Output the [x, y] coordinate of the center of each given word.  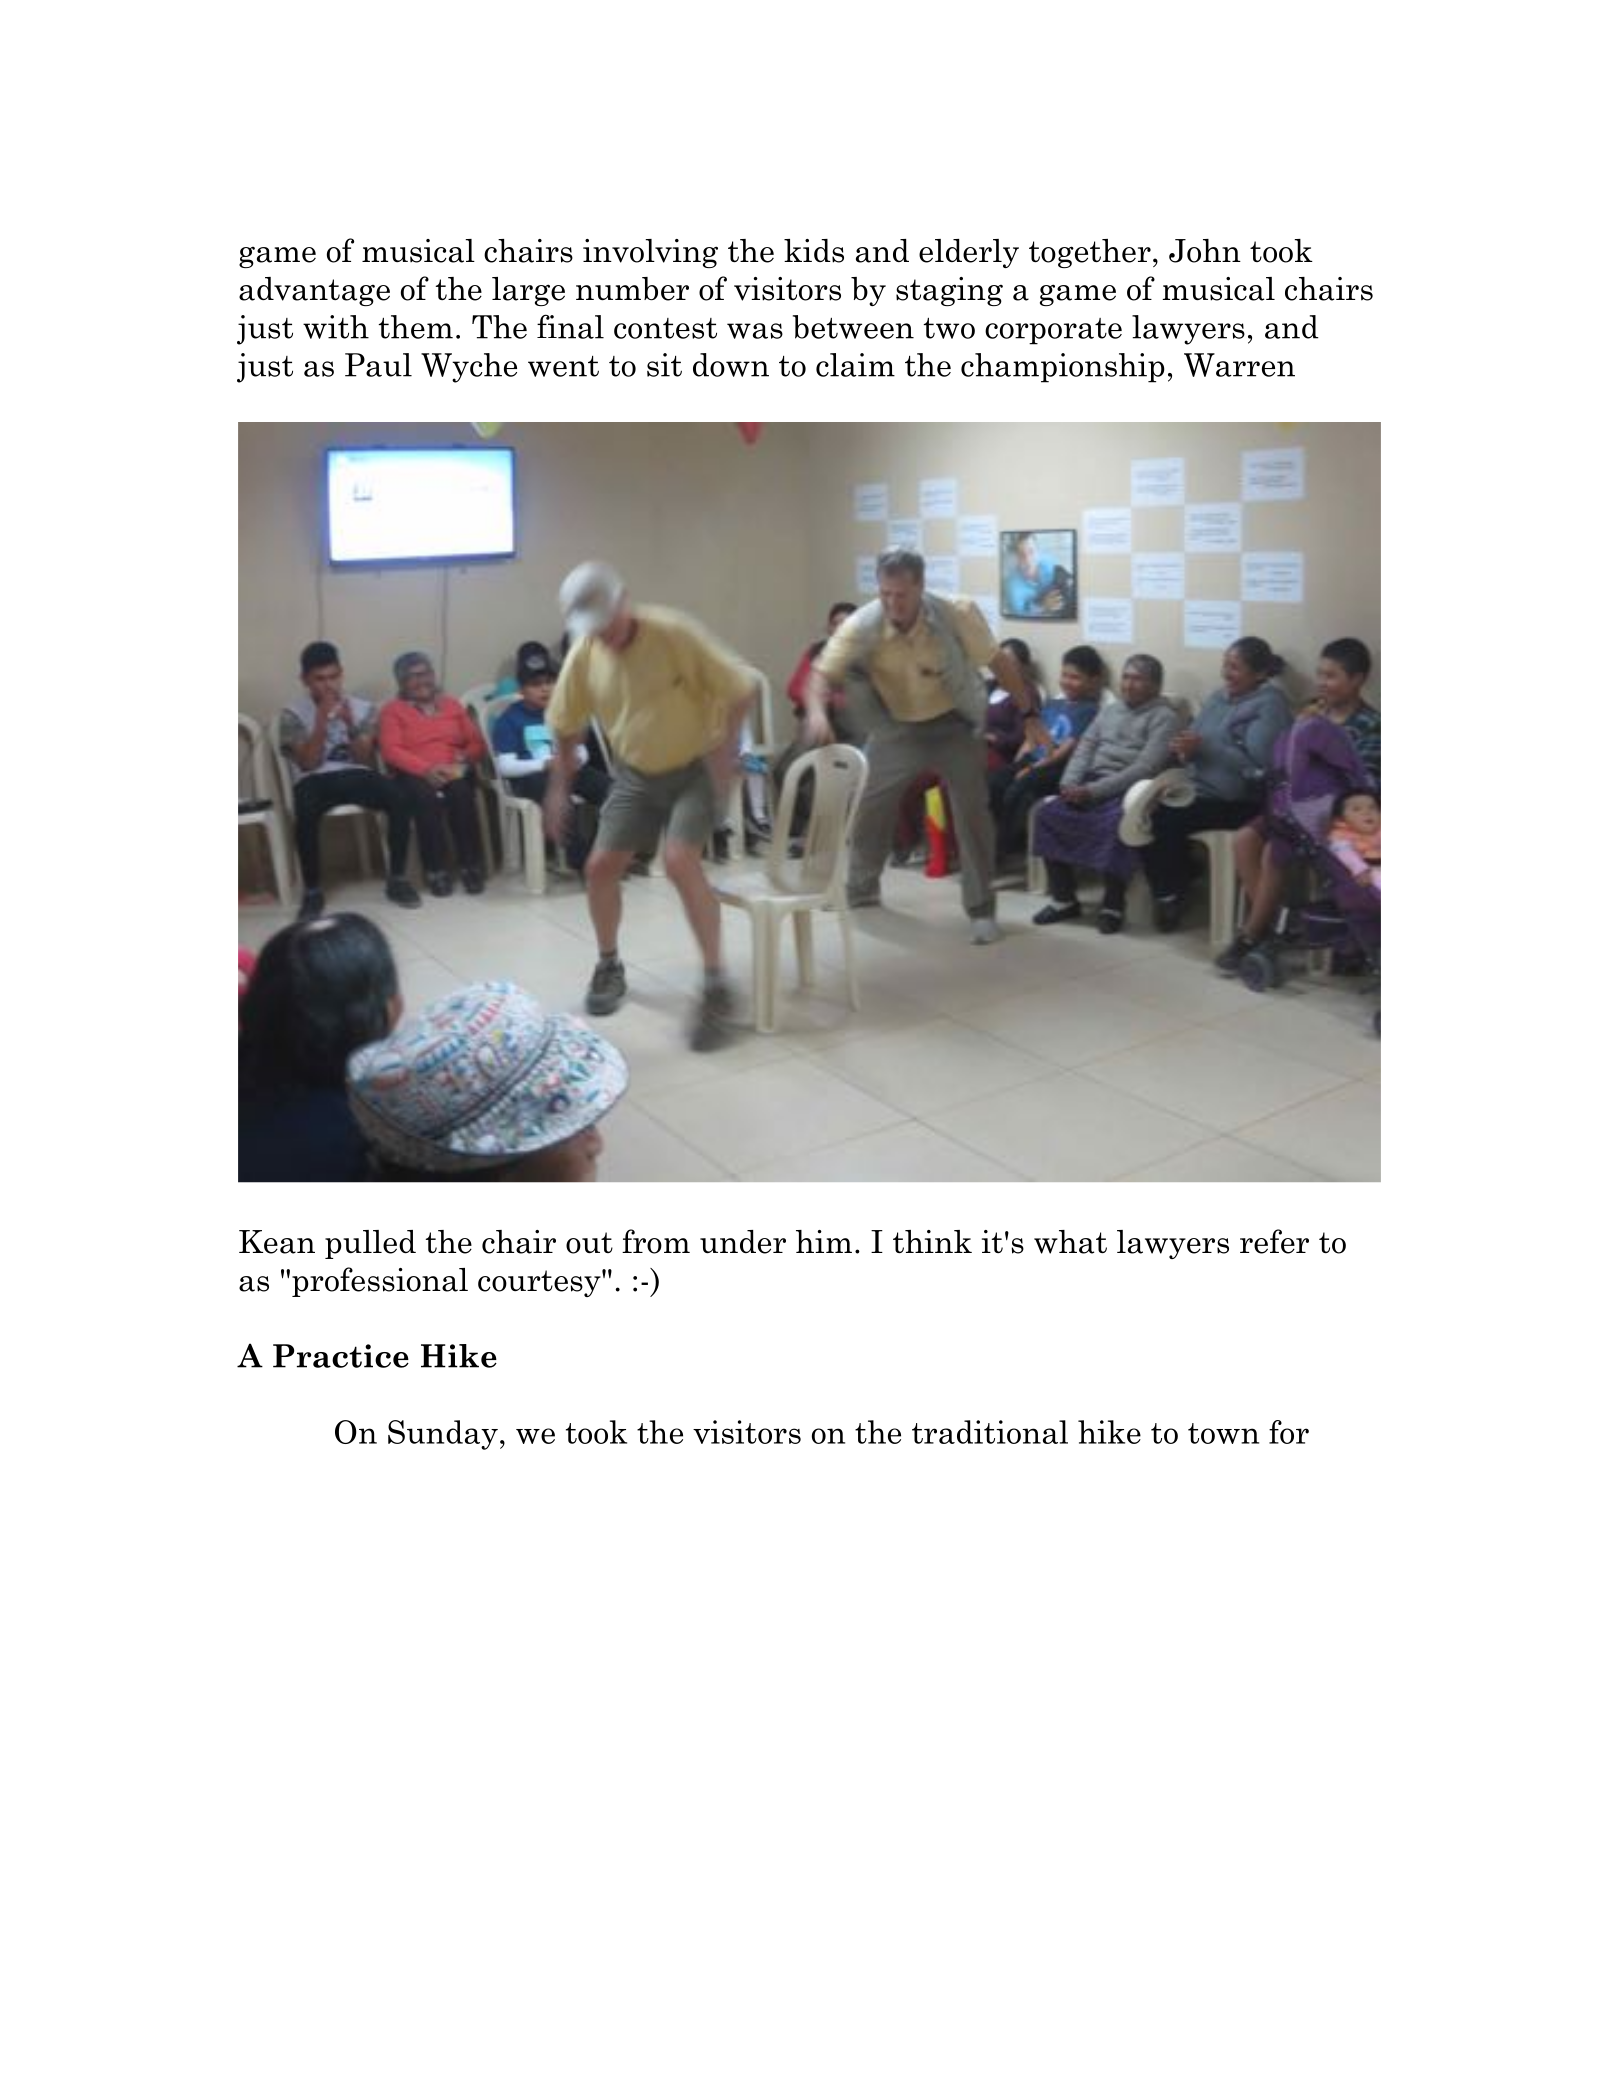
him [824, 1241]
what [1070, 1242]
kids [814, 251]
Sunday [443, 1435]
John [1205, 251]
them [415, 327]
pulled [370, 1244]
